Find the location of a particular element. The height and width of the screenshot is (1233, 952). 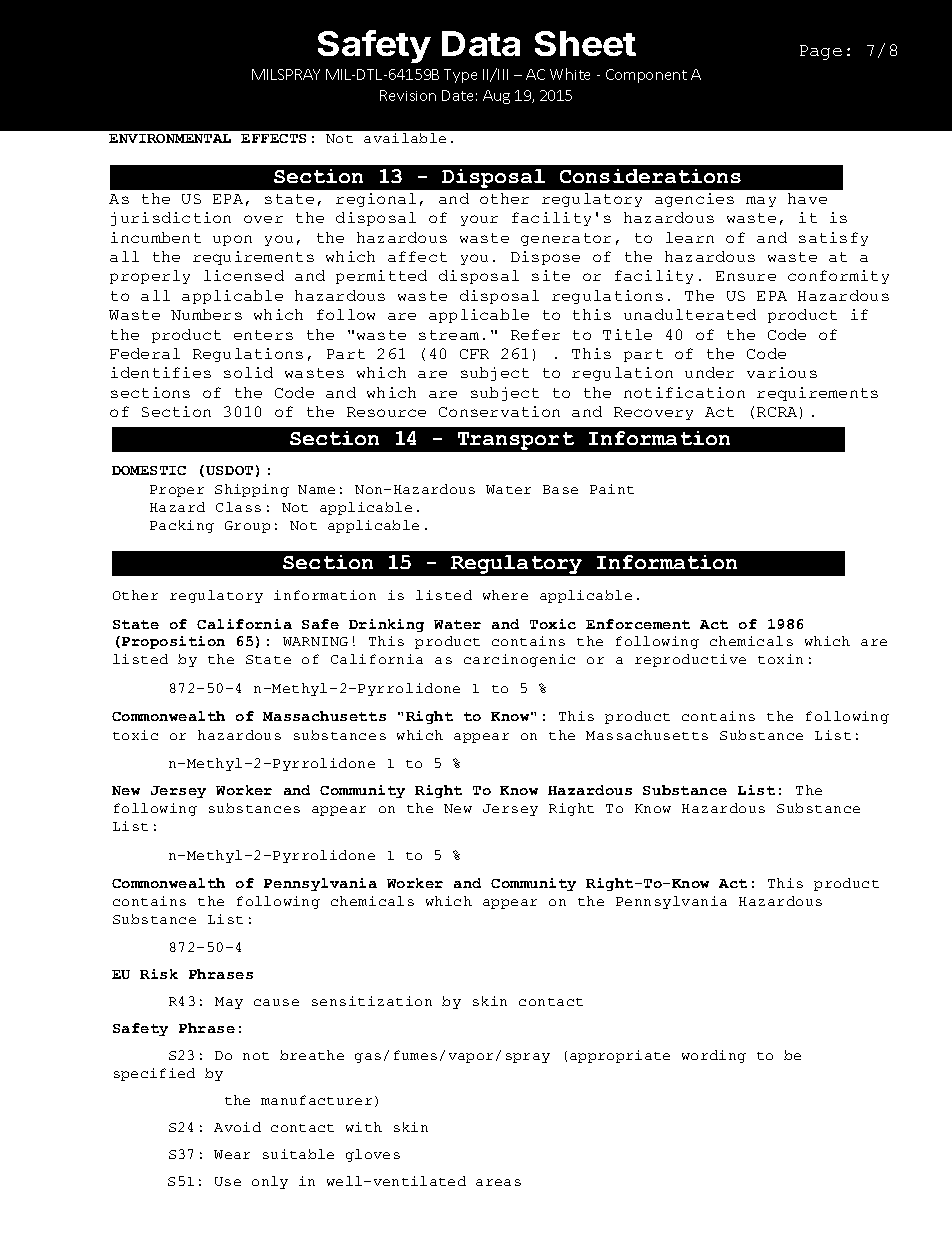

areas is located at coordinates (498, 1182).
